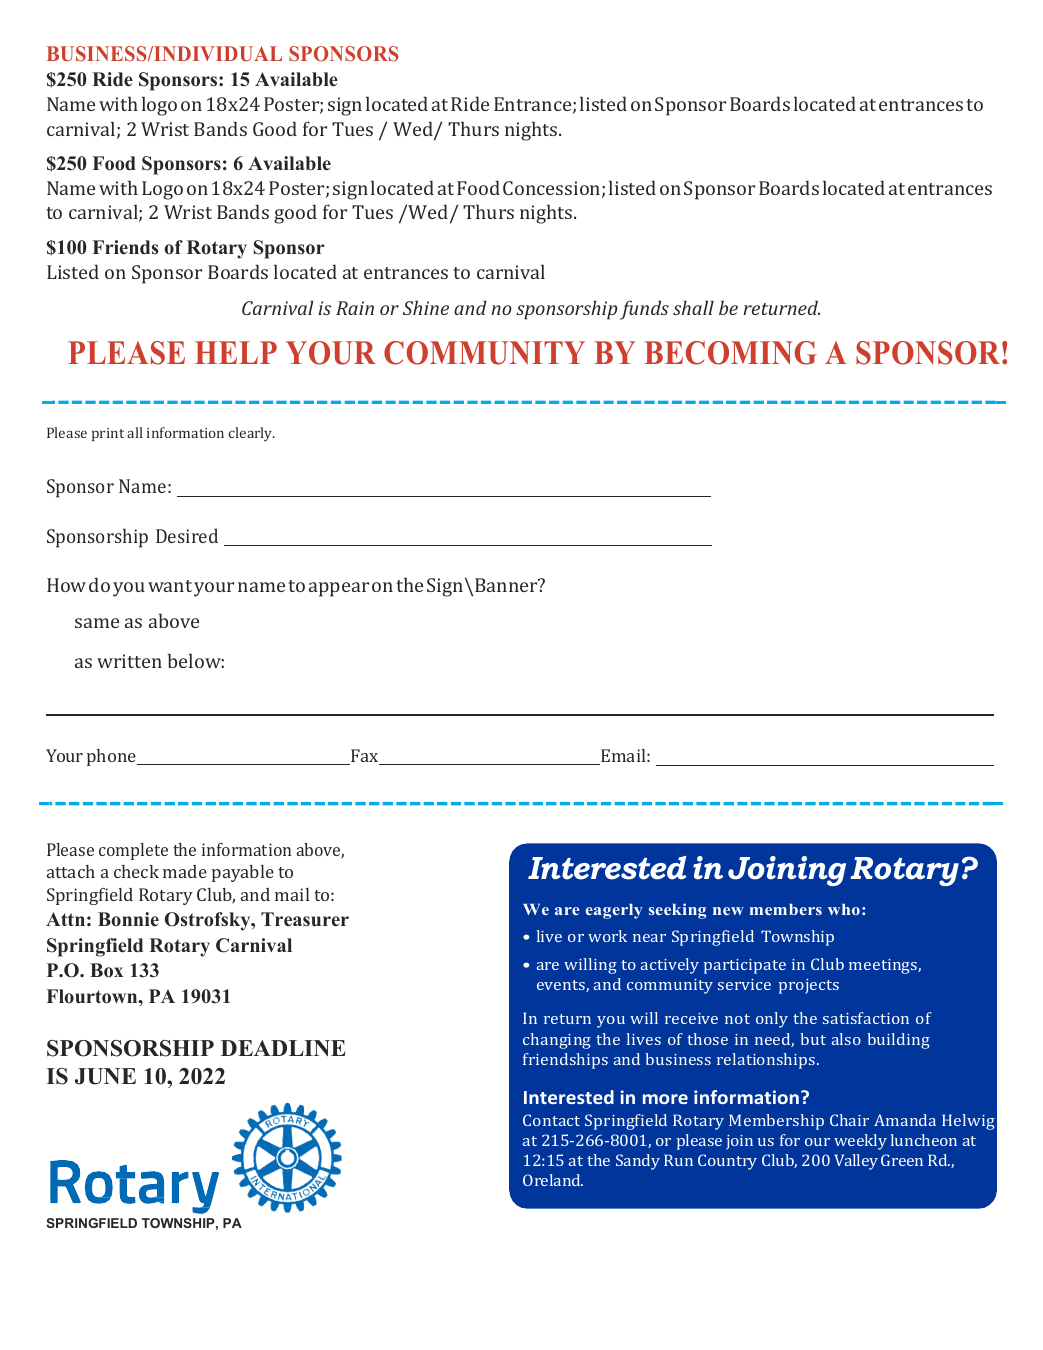 This screenshot has width=1043, height=1350. What do you see at coordinates (112, 757) in the screenshot?
I see `phone` at bounding box center [112, 757].
